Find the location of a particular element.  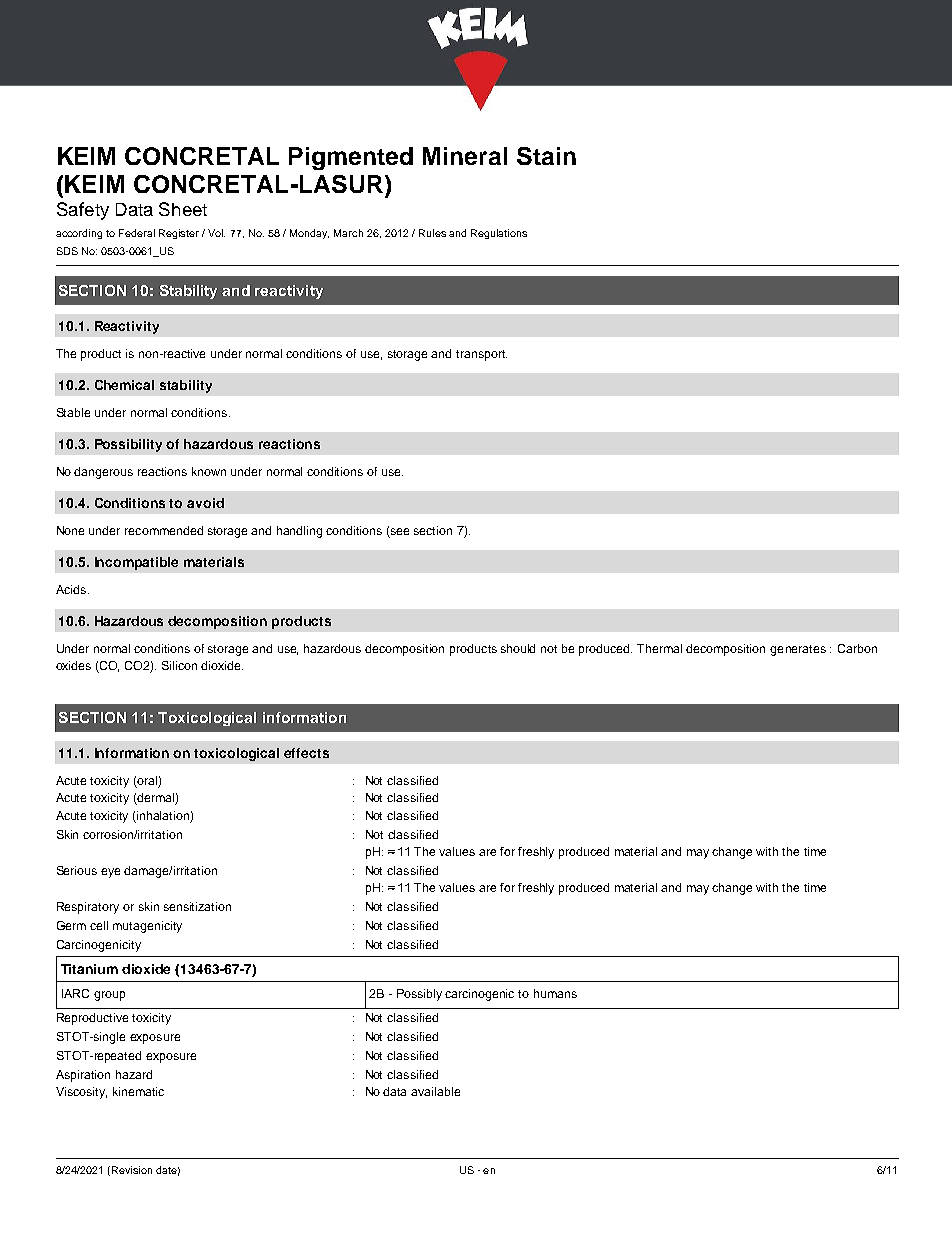

kinematic is located at coordinates (138, 1091).
